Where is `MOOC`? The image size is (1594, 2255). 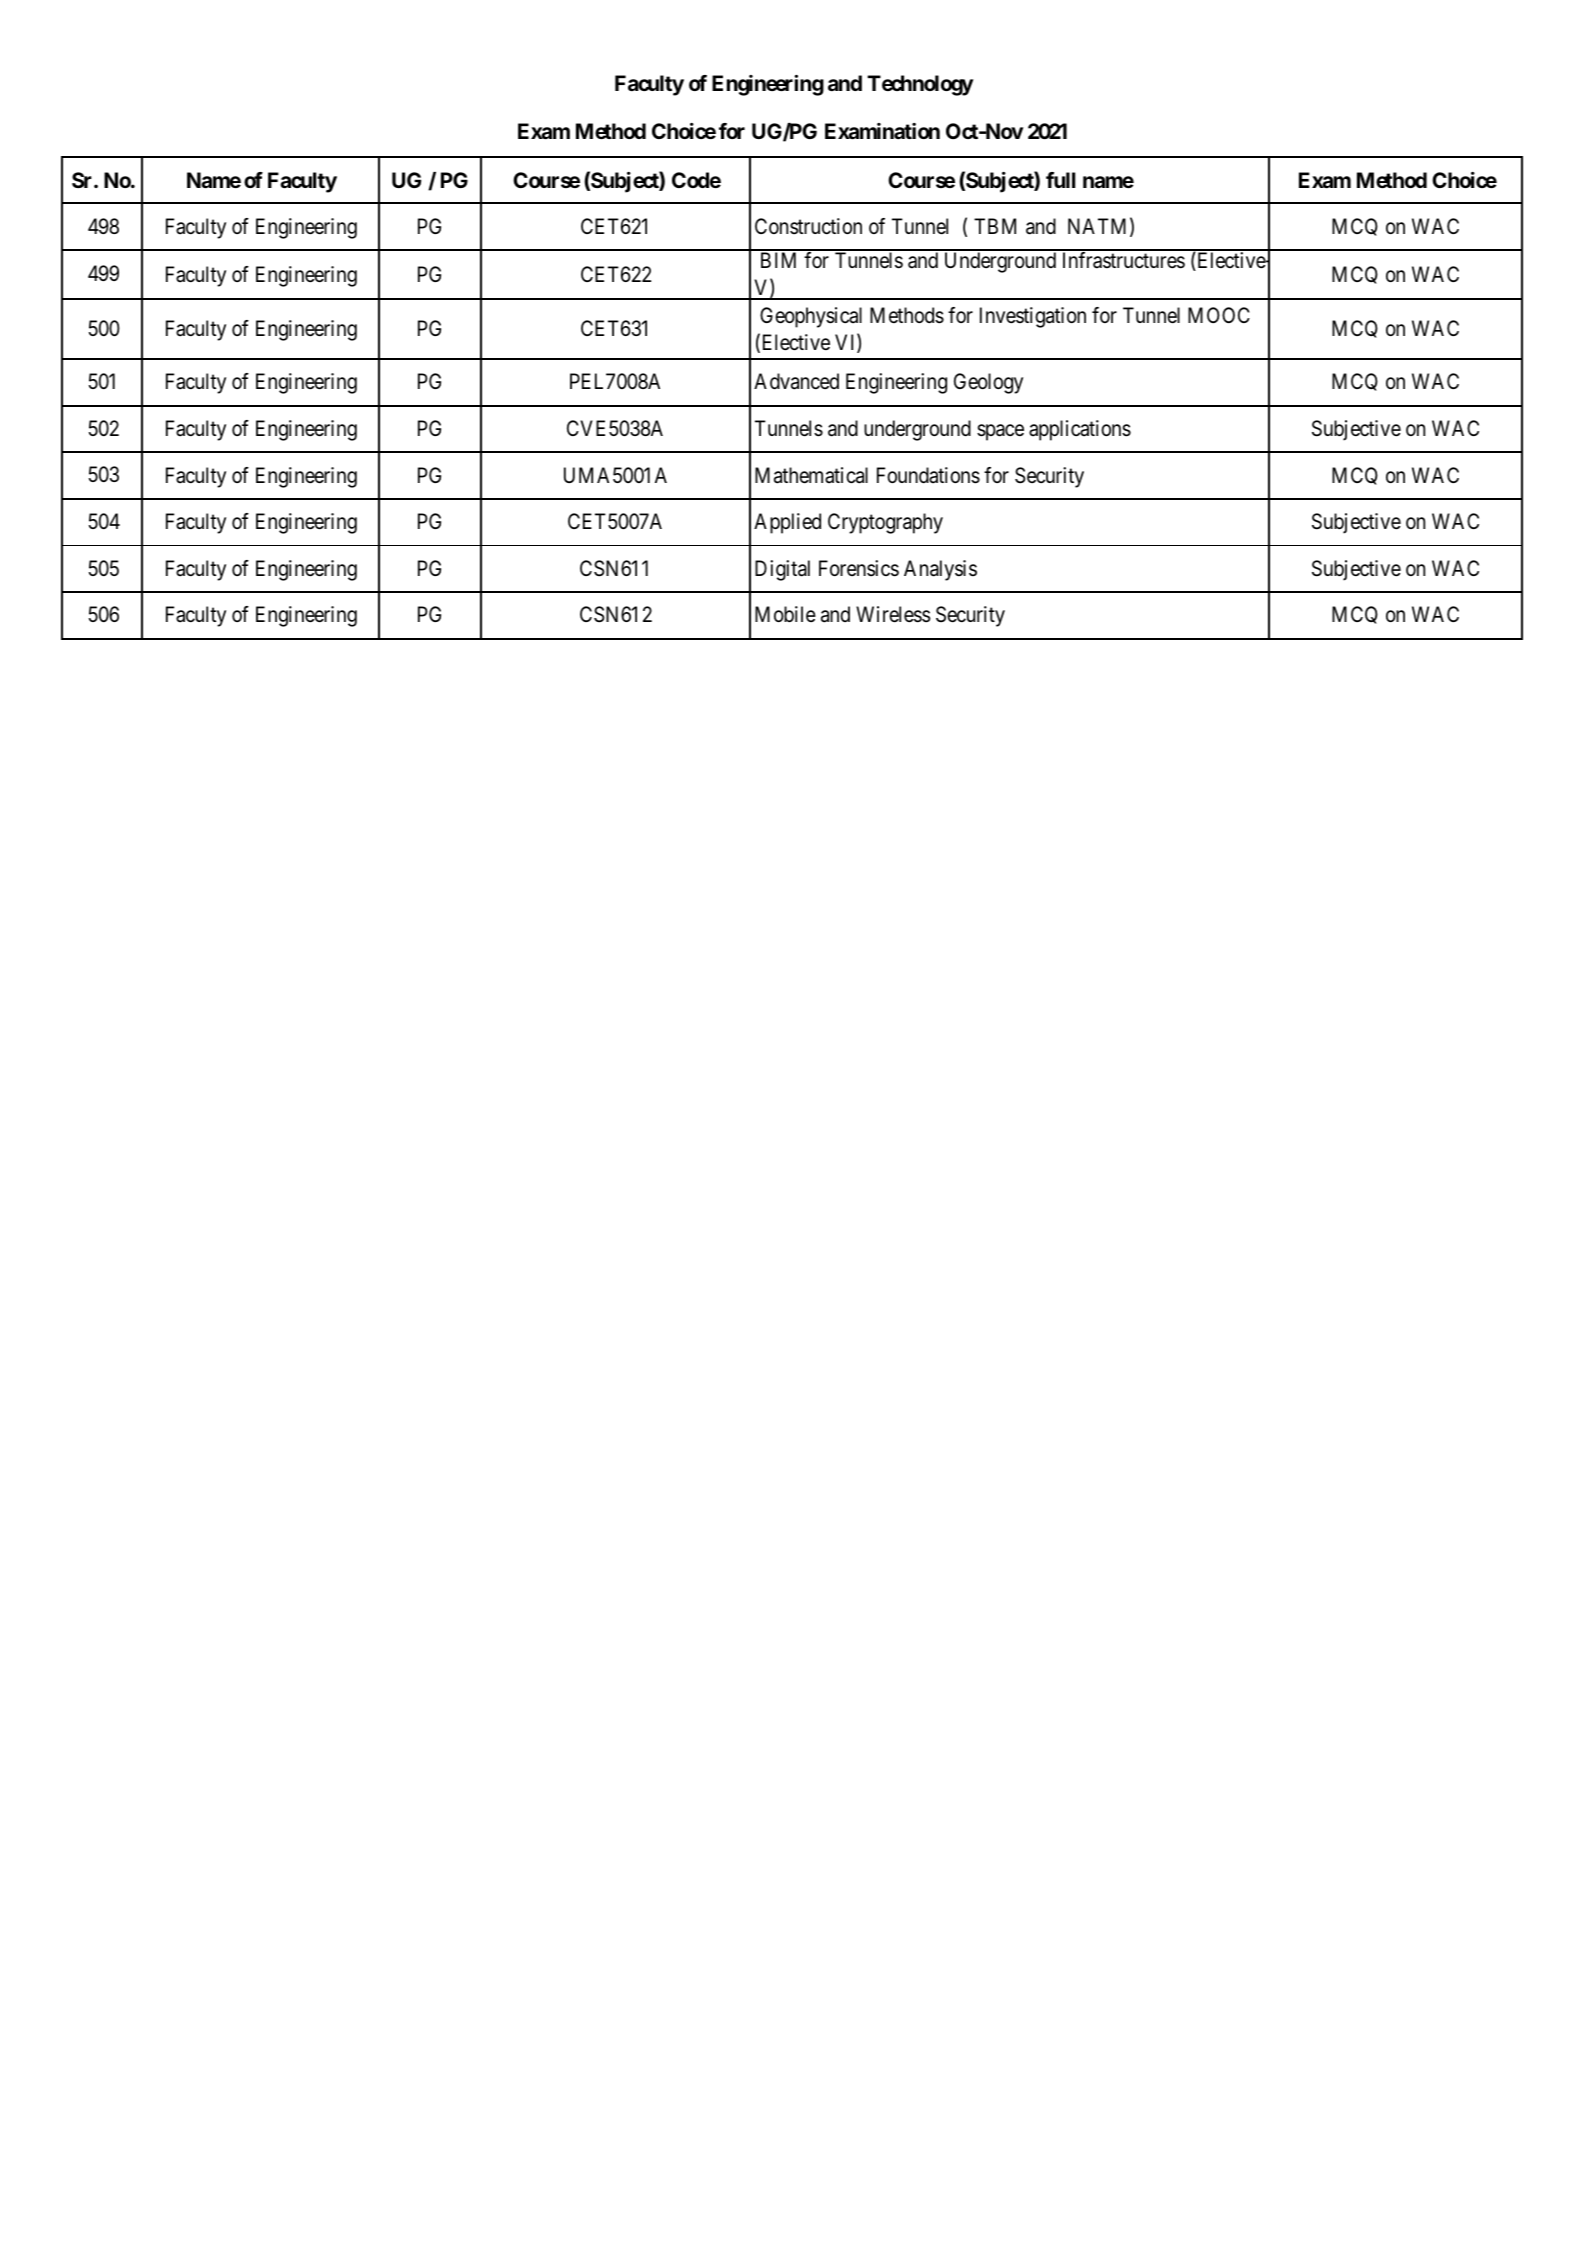 MOOC is located at coordinates (1219, 315).
